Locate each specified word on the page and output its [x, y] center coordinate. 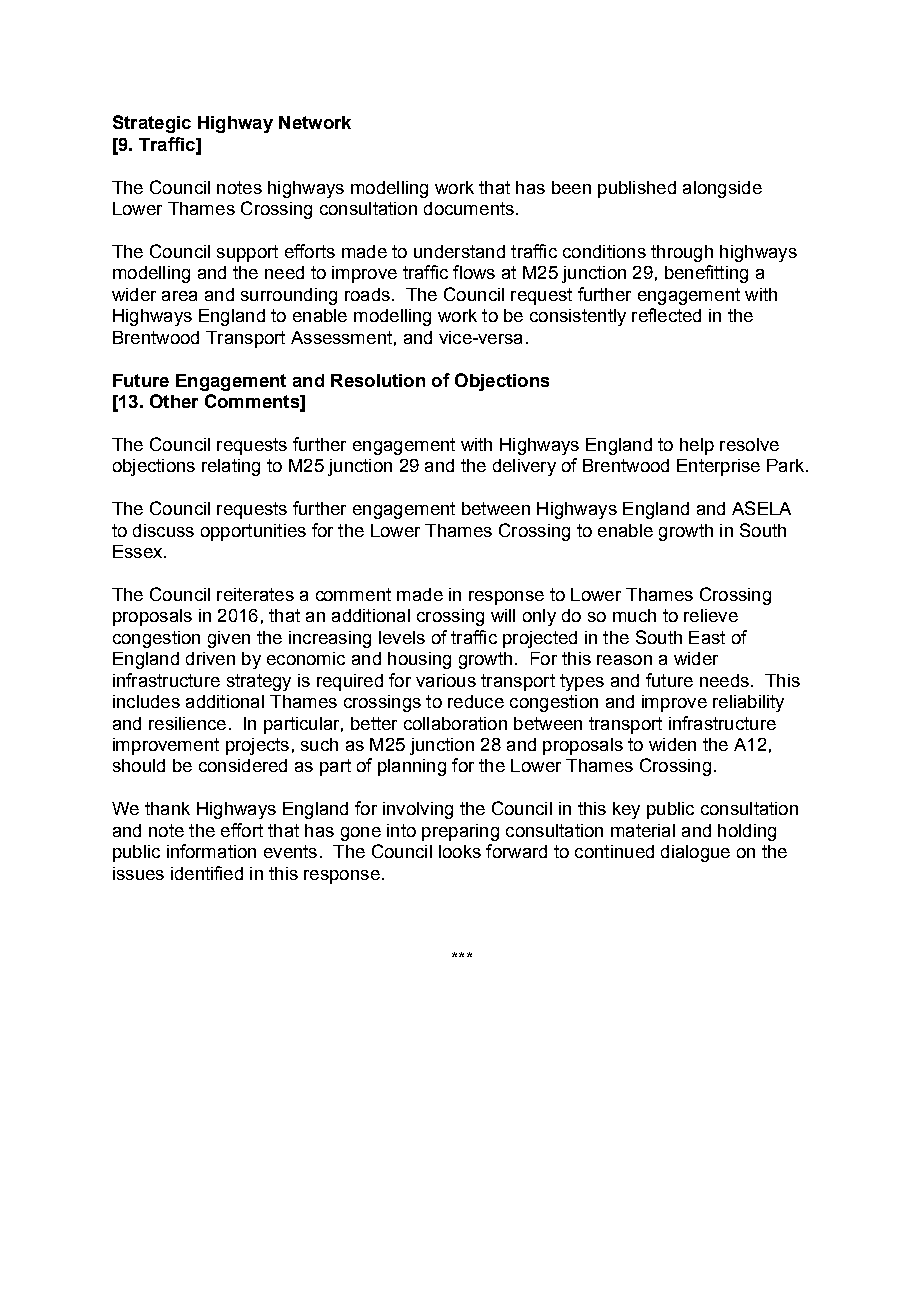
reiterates [255, 594]
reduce [476, 701]
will [503, 615]
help [697, 446]
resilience [187, 723]
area [179, 296]
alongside [722, 189]
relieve [711, 615]
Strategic [152, 124]
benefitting [706, 274]
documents [469, 208]
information [211, 851]
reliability [748, 703]
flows [474, 272]
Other [174, 401]
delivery [524, 467]
